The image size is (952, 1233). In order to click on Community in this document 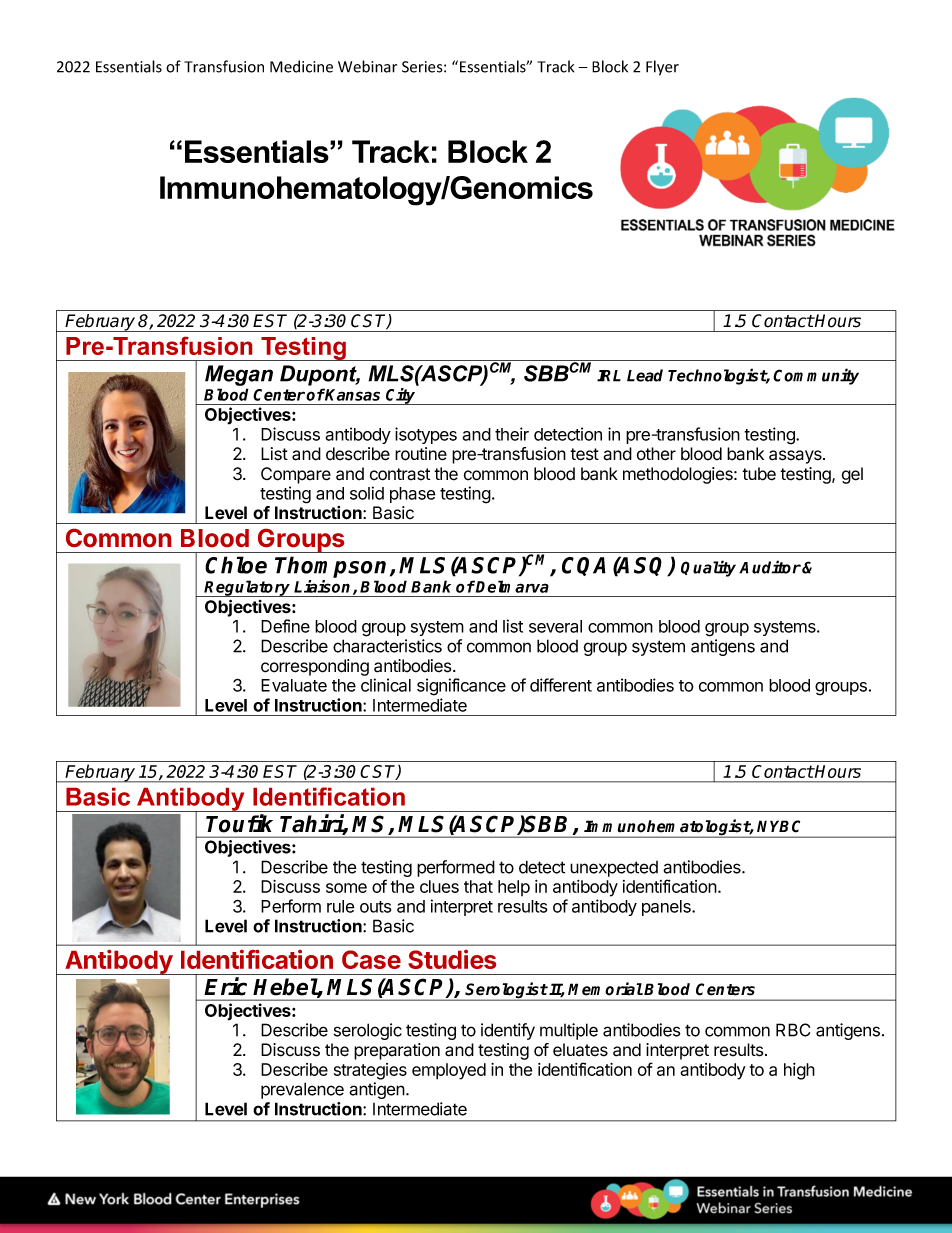, I will do `click(816, 376)`.
